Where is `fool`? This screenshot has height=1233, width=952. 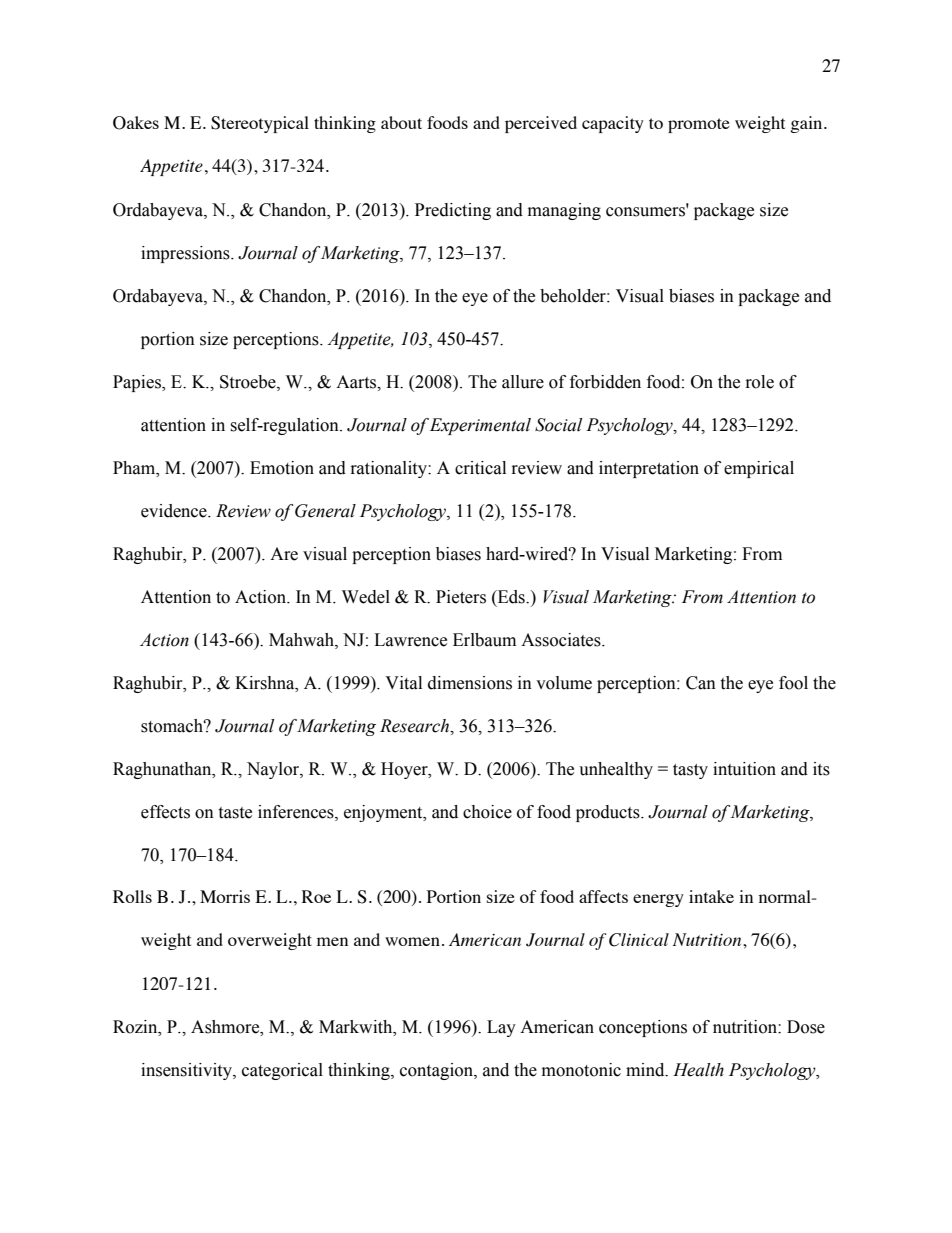
fool is located at coordinates (793, 683).
